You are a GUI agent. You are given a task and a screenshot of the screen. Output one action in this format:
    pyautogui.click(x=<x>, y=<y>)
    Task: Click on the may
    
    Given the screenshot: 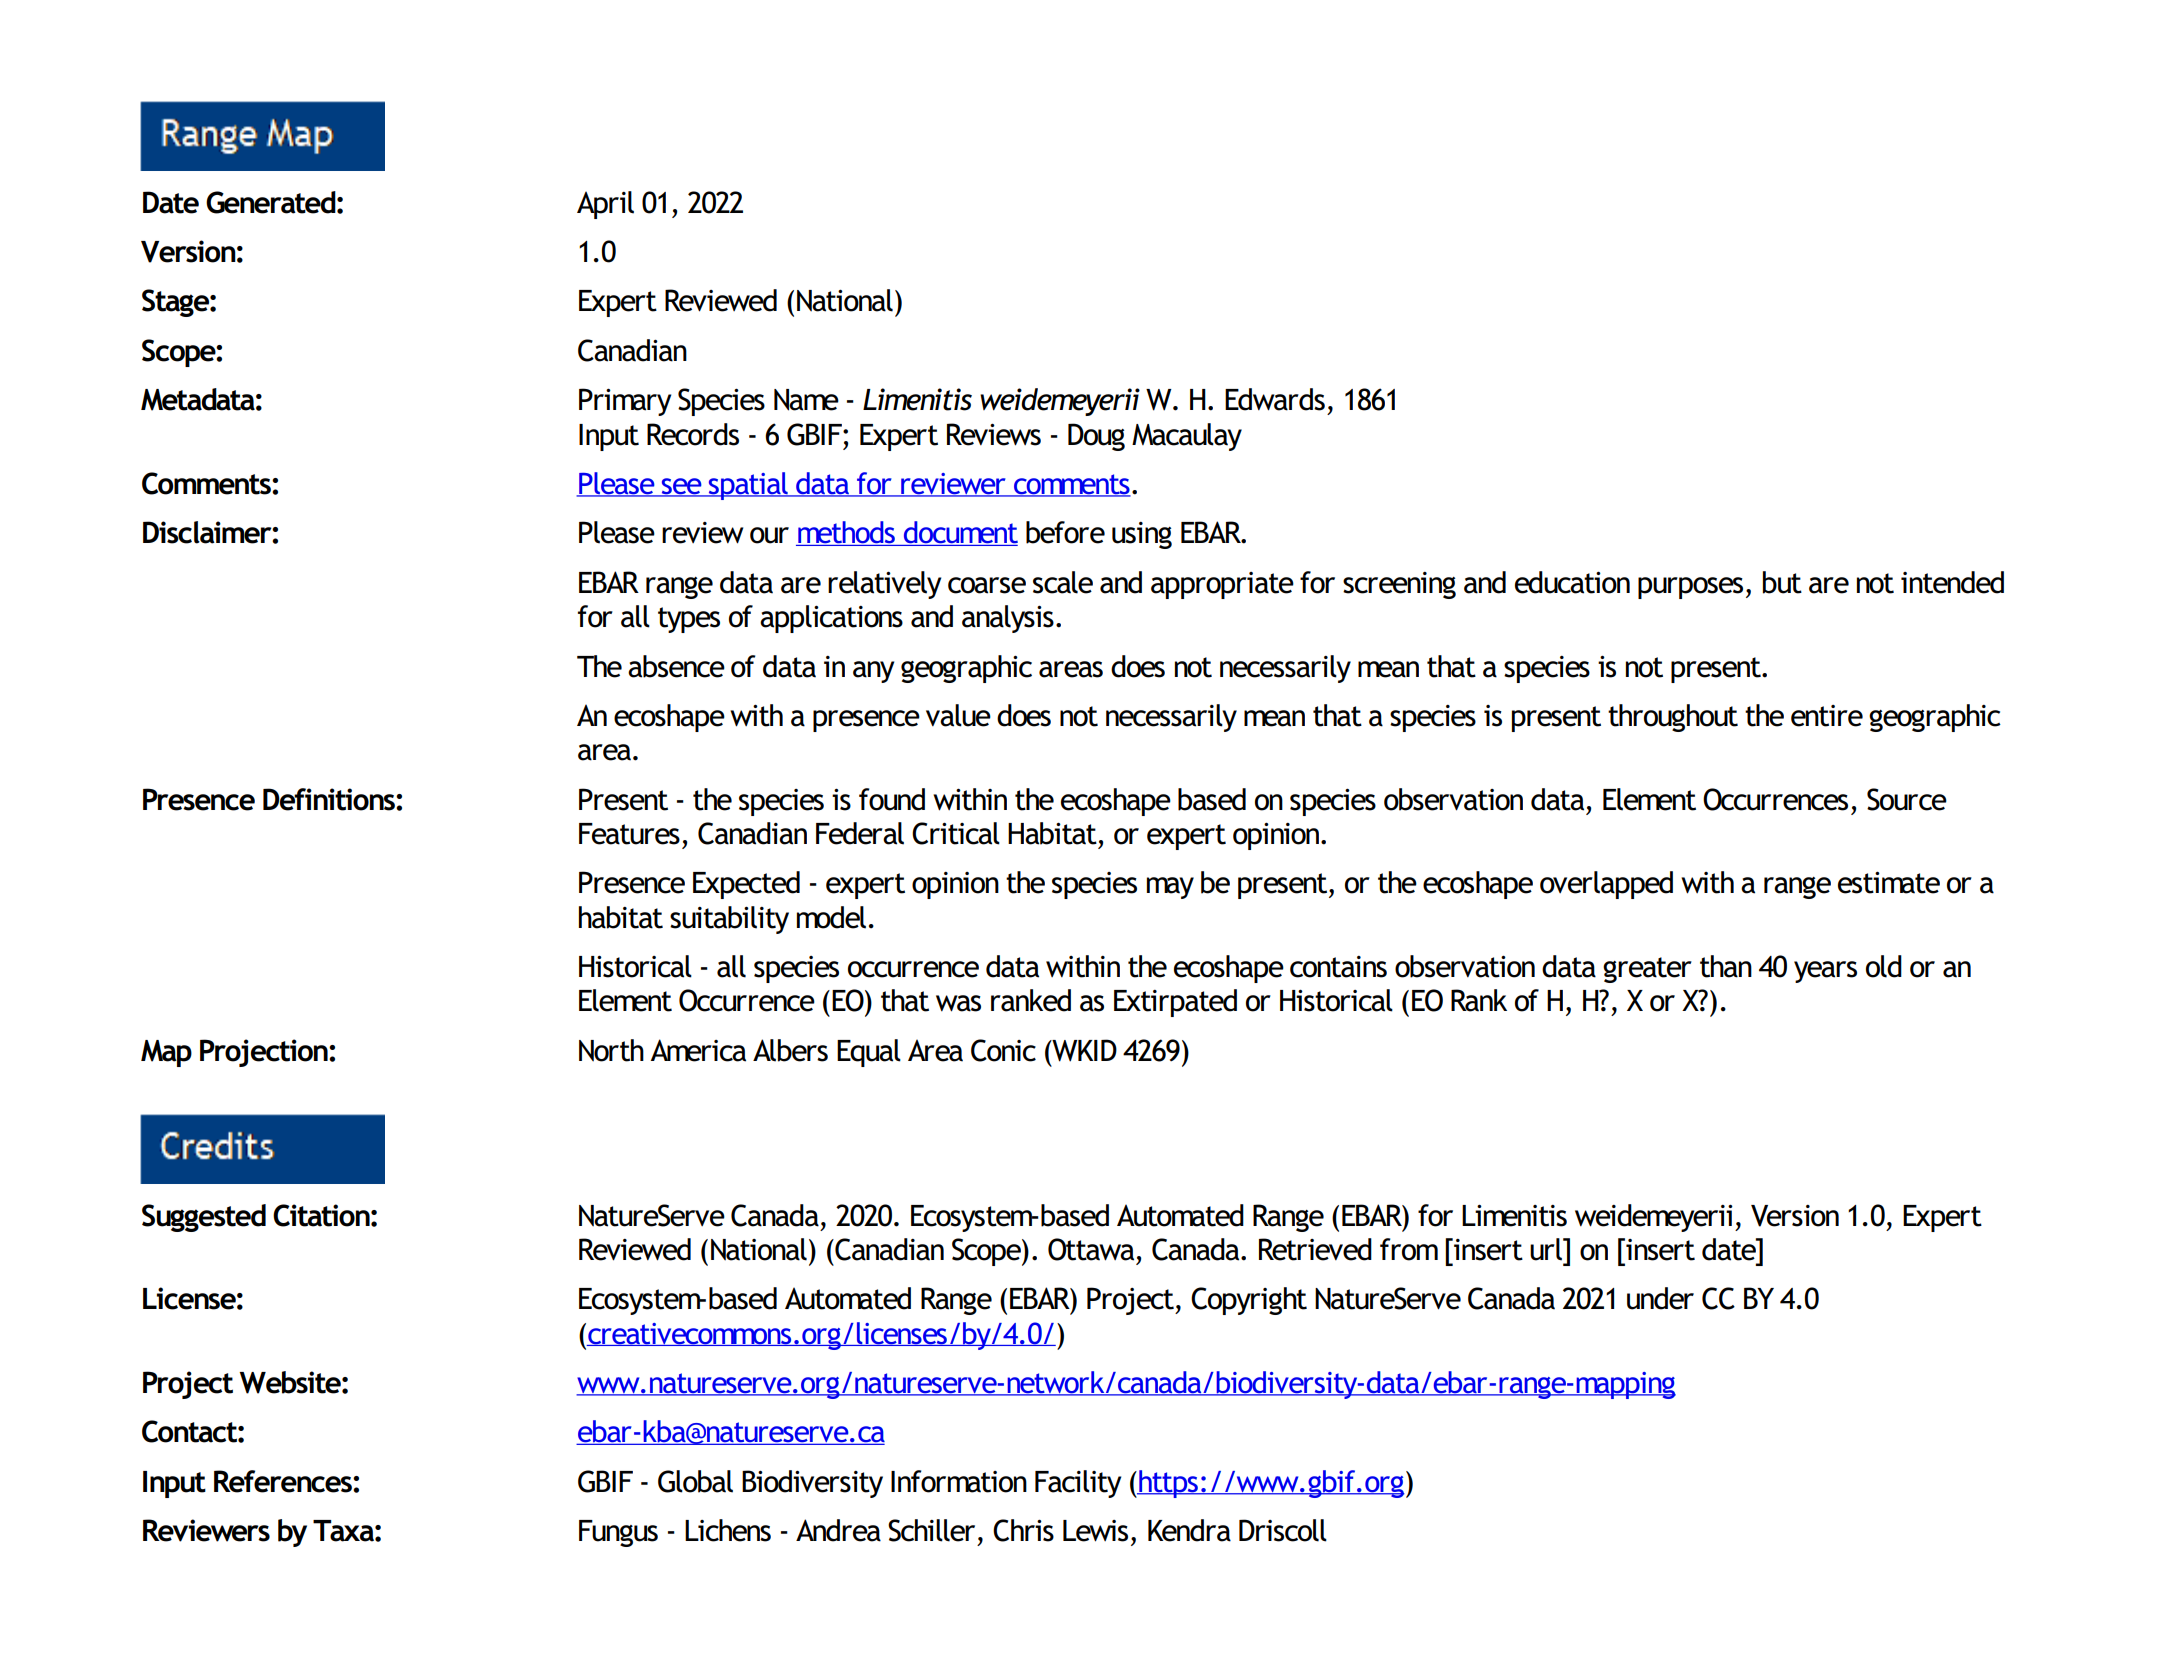 What is the action you would take?
    pyautogui.click(x=1170, y=888)
